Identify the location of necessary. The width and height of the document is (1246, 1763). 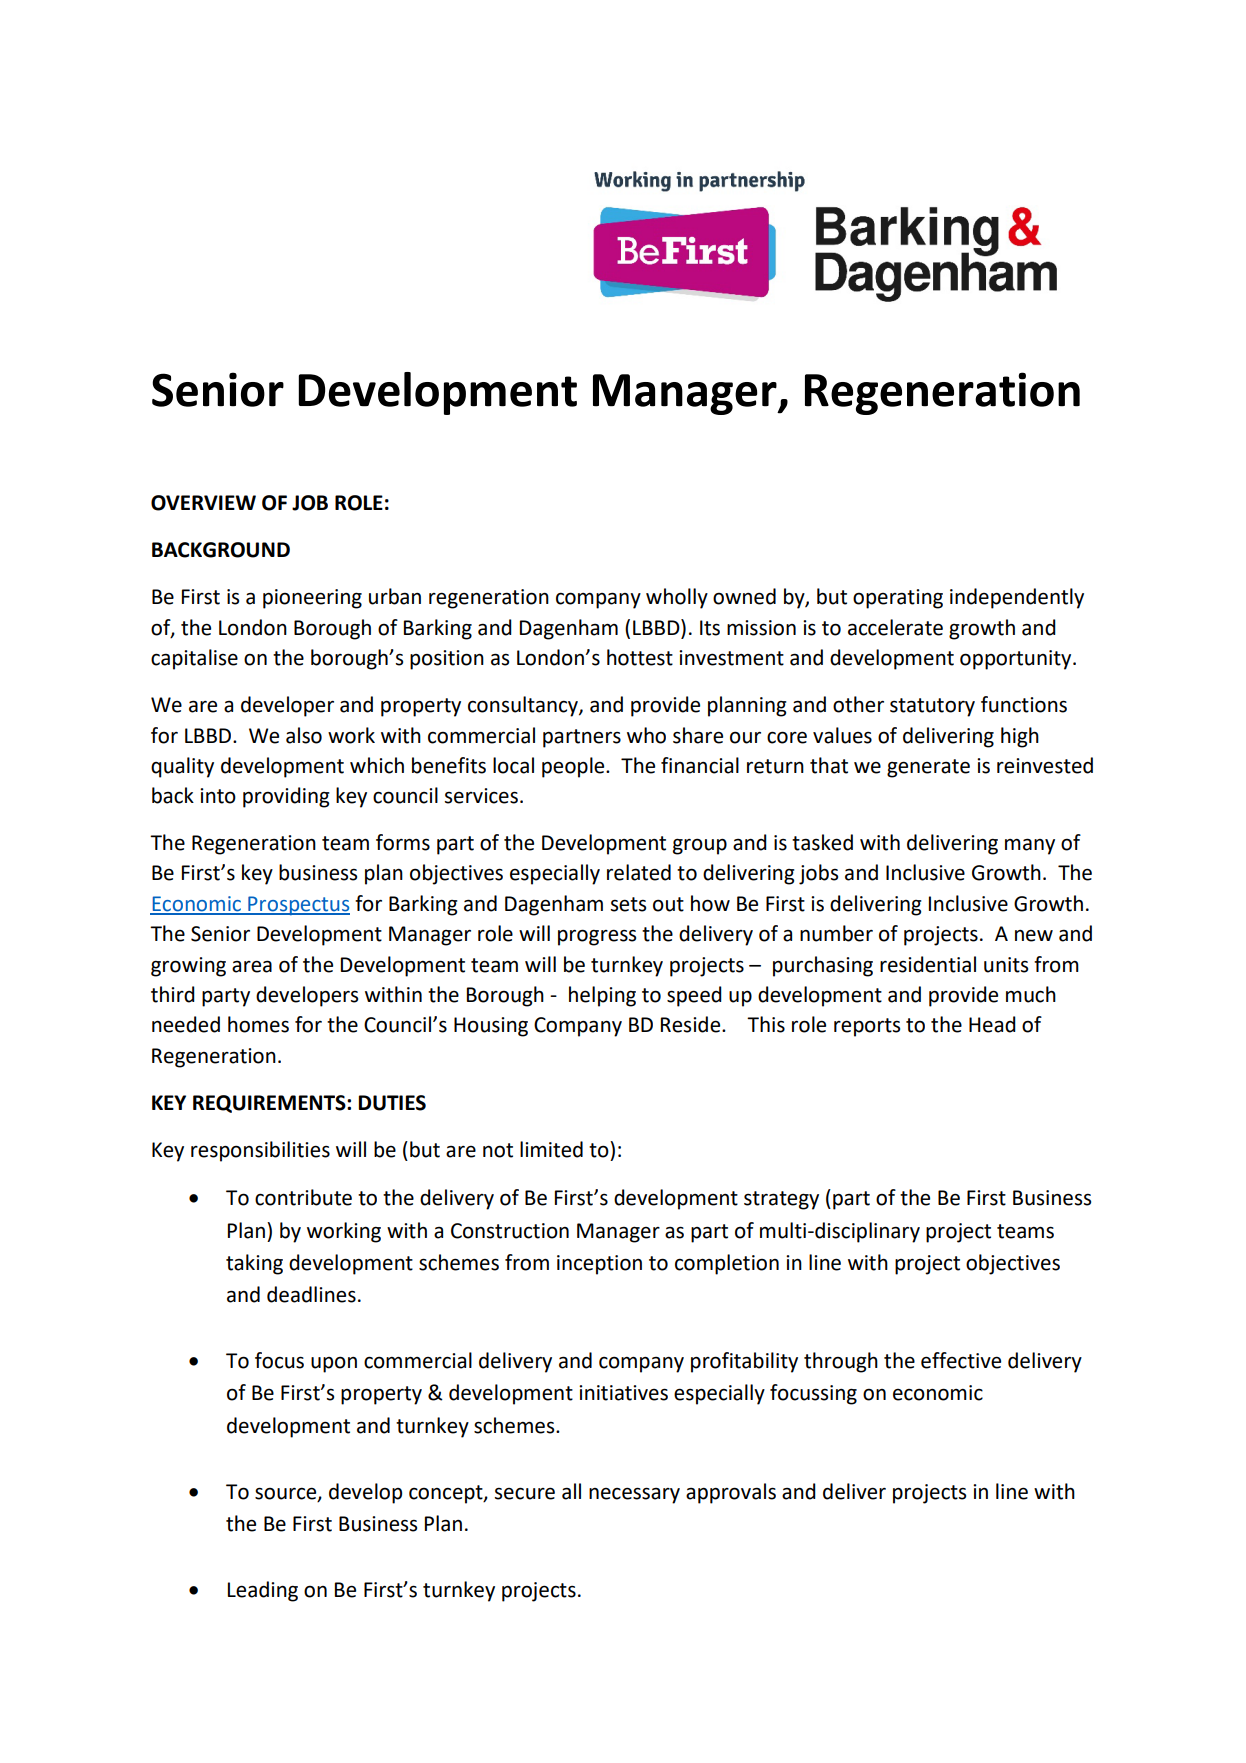
(634, 1495).
